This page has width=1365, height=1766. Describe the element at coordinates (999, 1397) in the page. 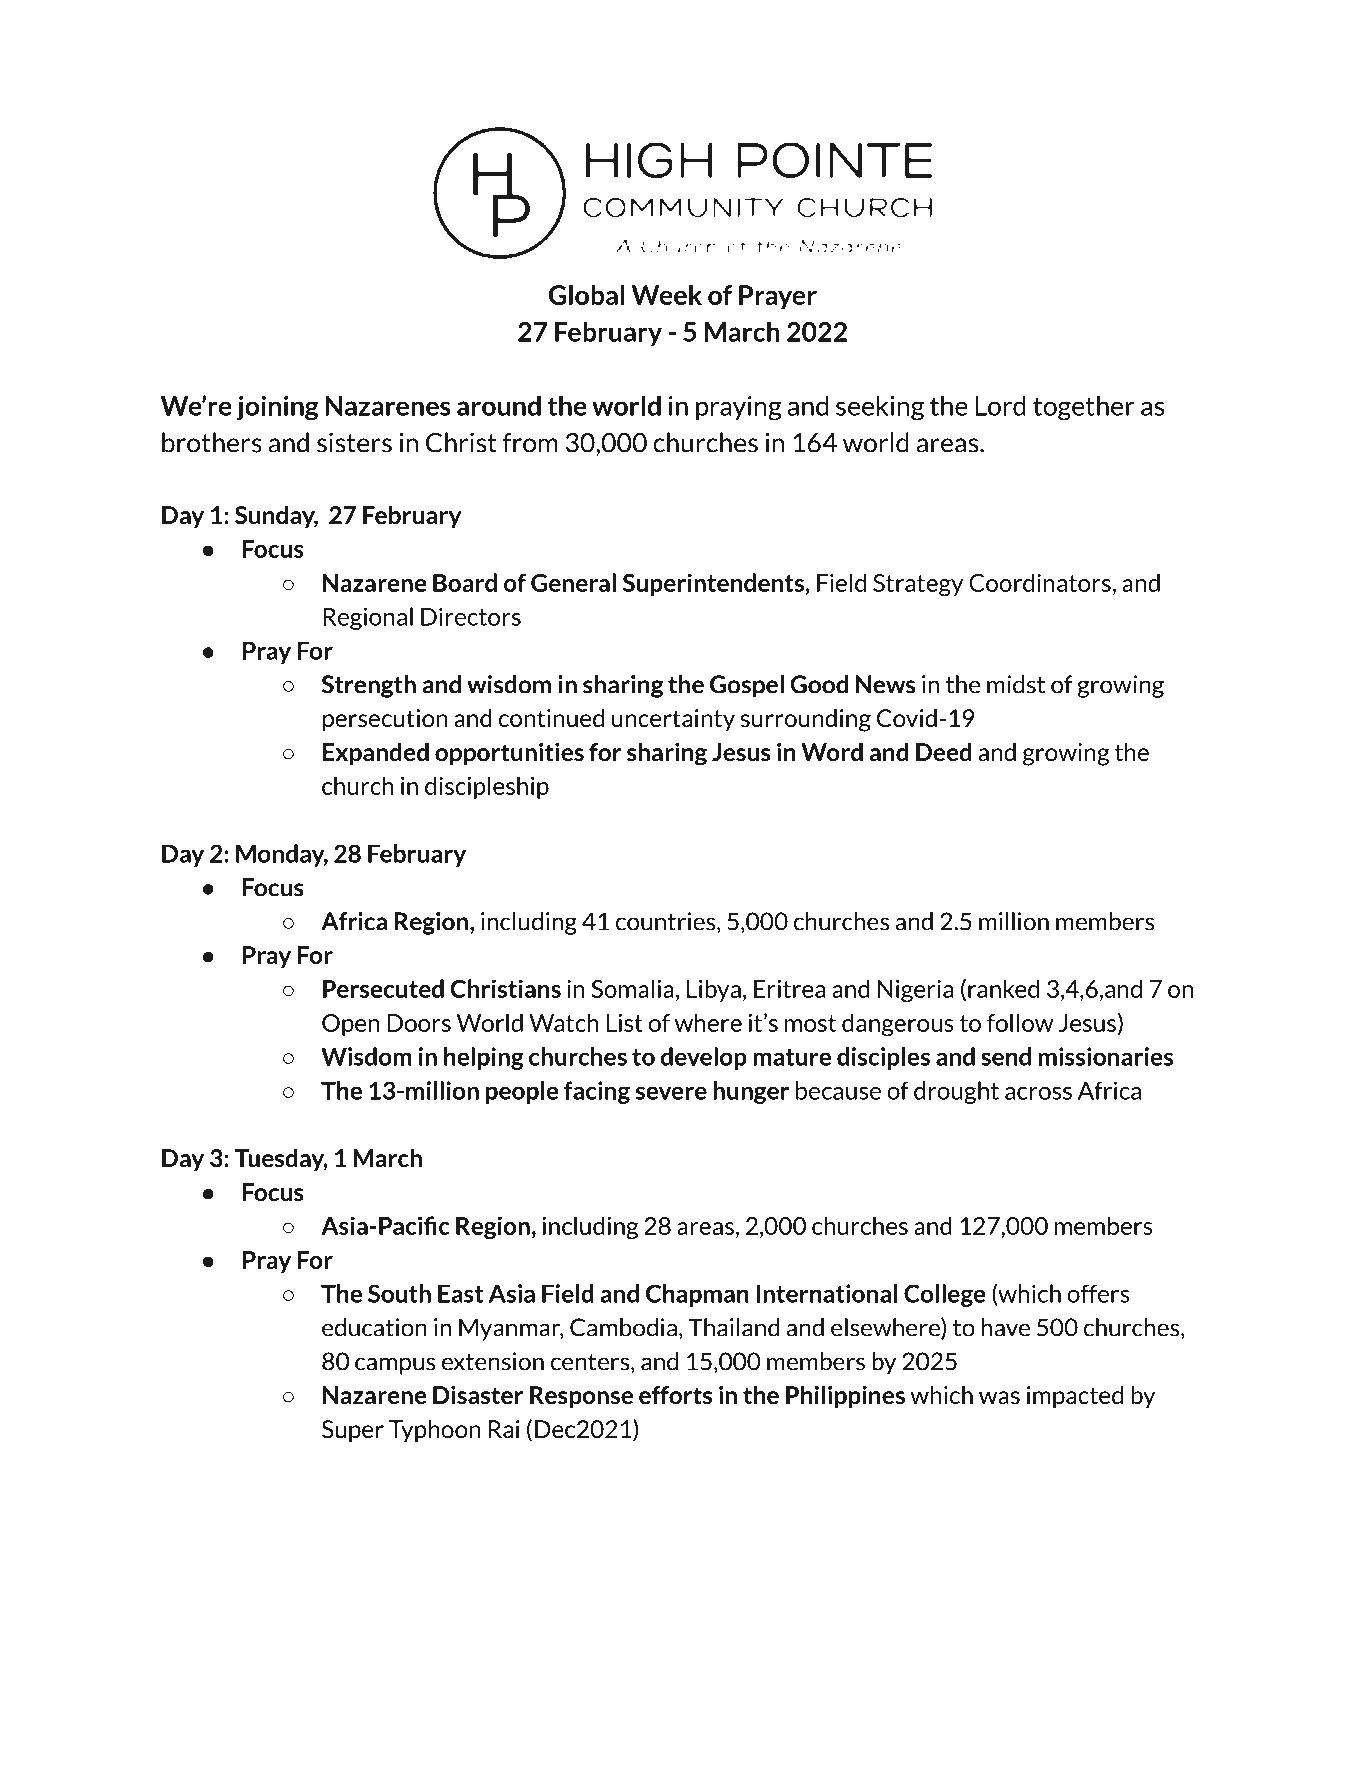

I see `was` at that location.
